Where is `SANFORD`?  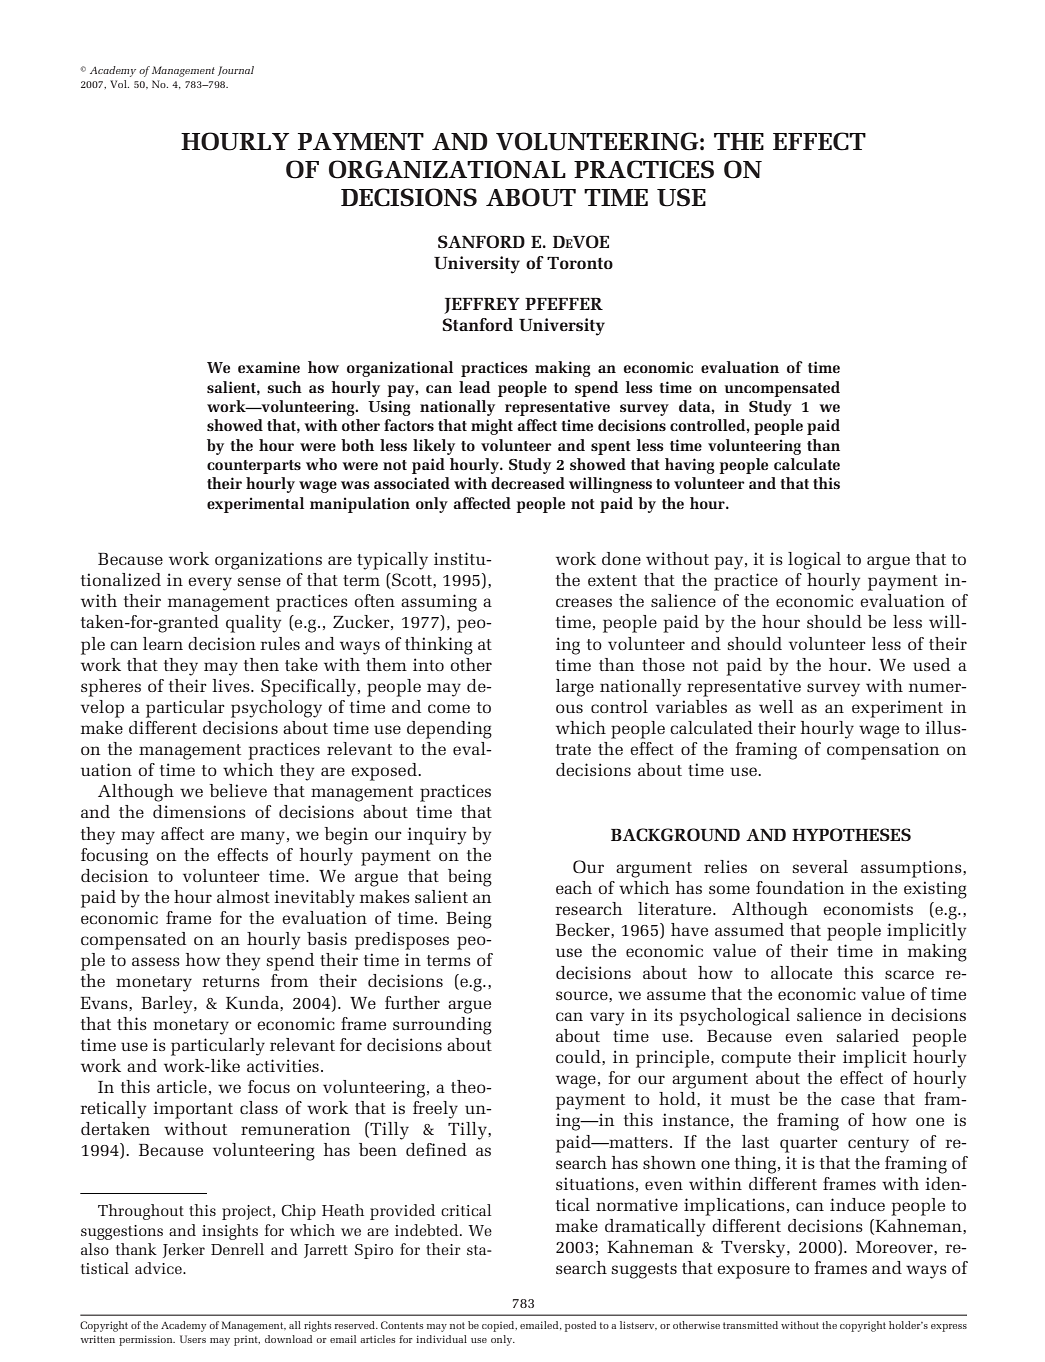
SANFORD is located at coordinates (481, 241).
